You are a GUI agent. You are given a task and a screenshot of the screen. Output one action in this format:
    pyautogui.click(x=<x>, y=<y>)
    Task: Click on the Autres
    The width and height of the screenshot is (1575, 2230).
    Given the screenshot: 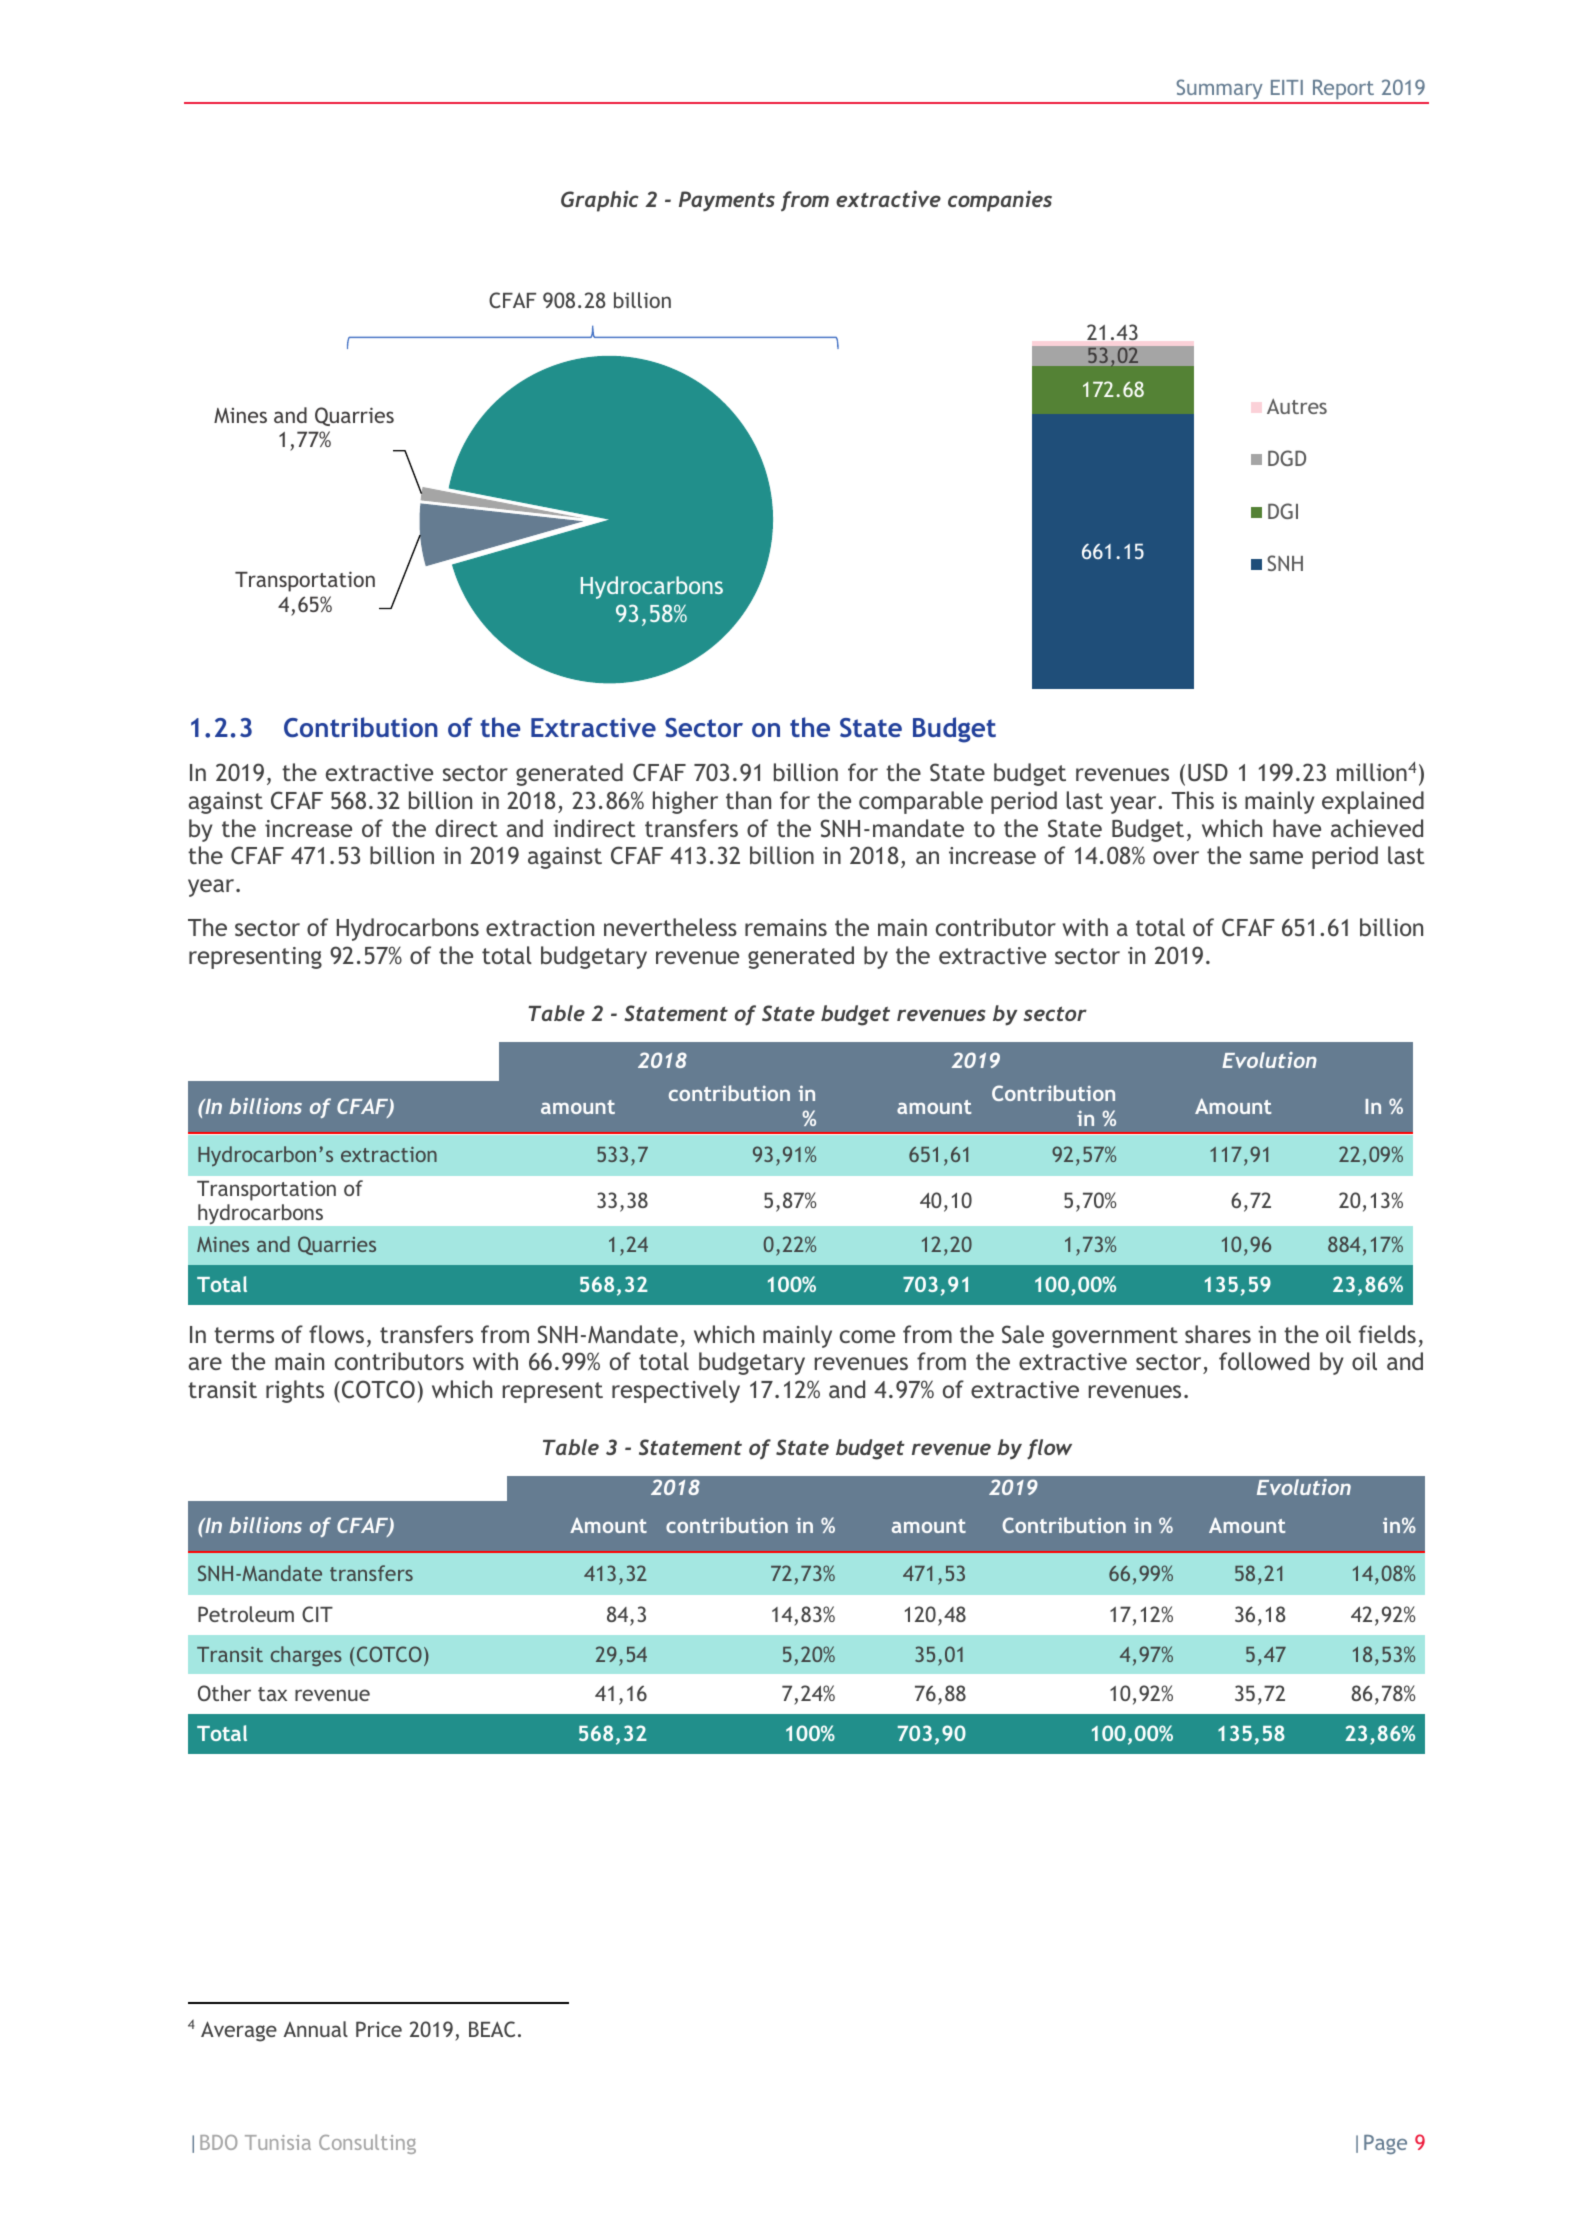 What is the action you would take?
    pyautogui.click(x=1297, y=406)
